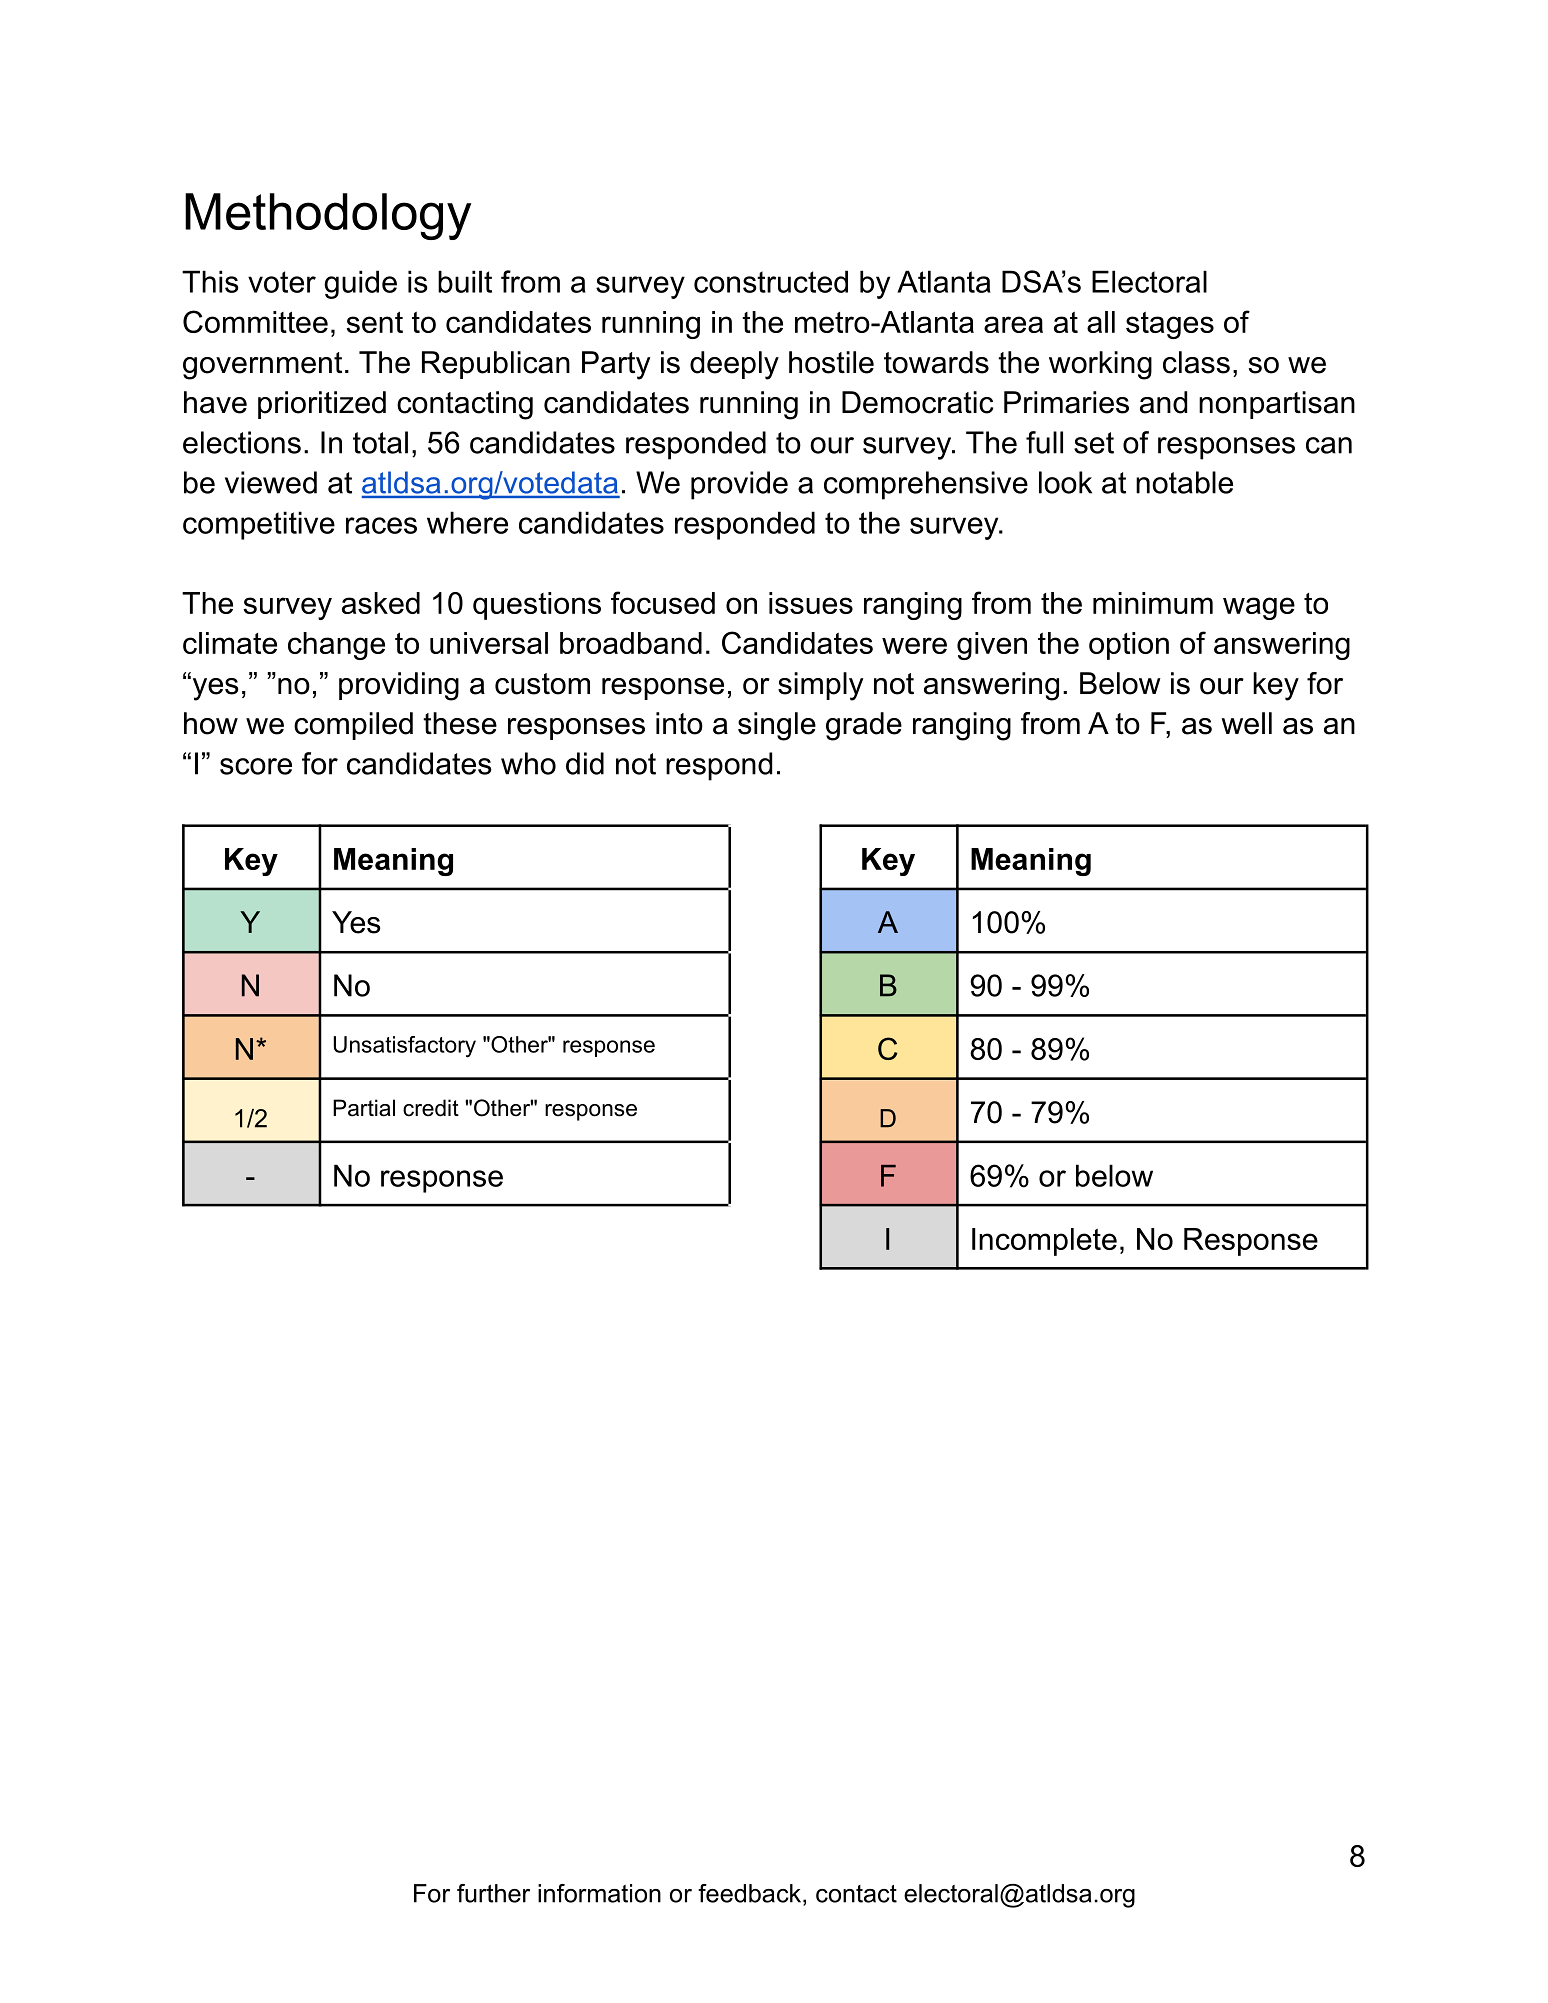  I want to click on simply, so click(821, 686).
